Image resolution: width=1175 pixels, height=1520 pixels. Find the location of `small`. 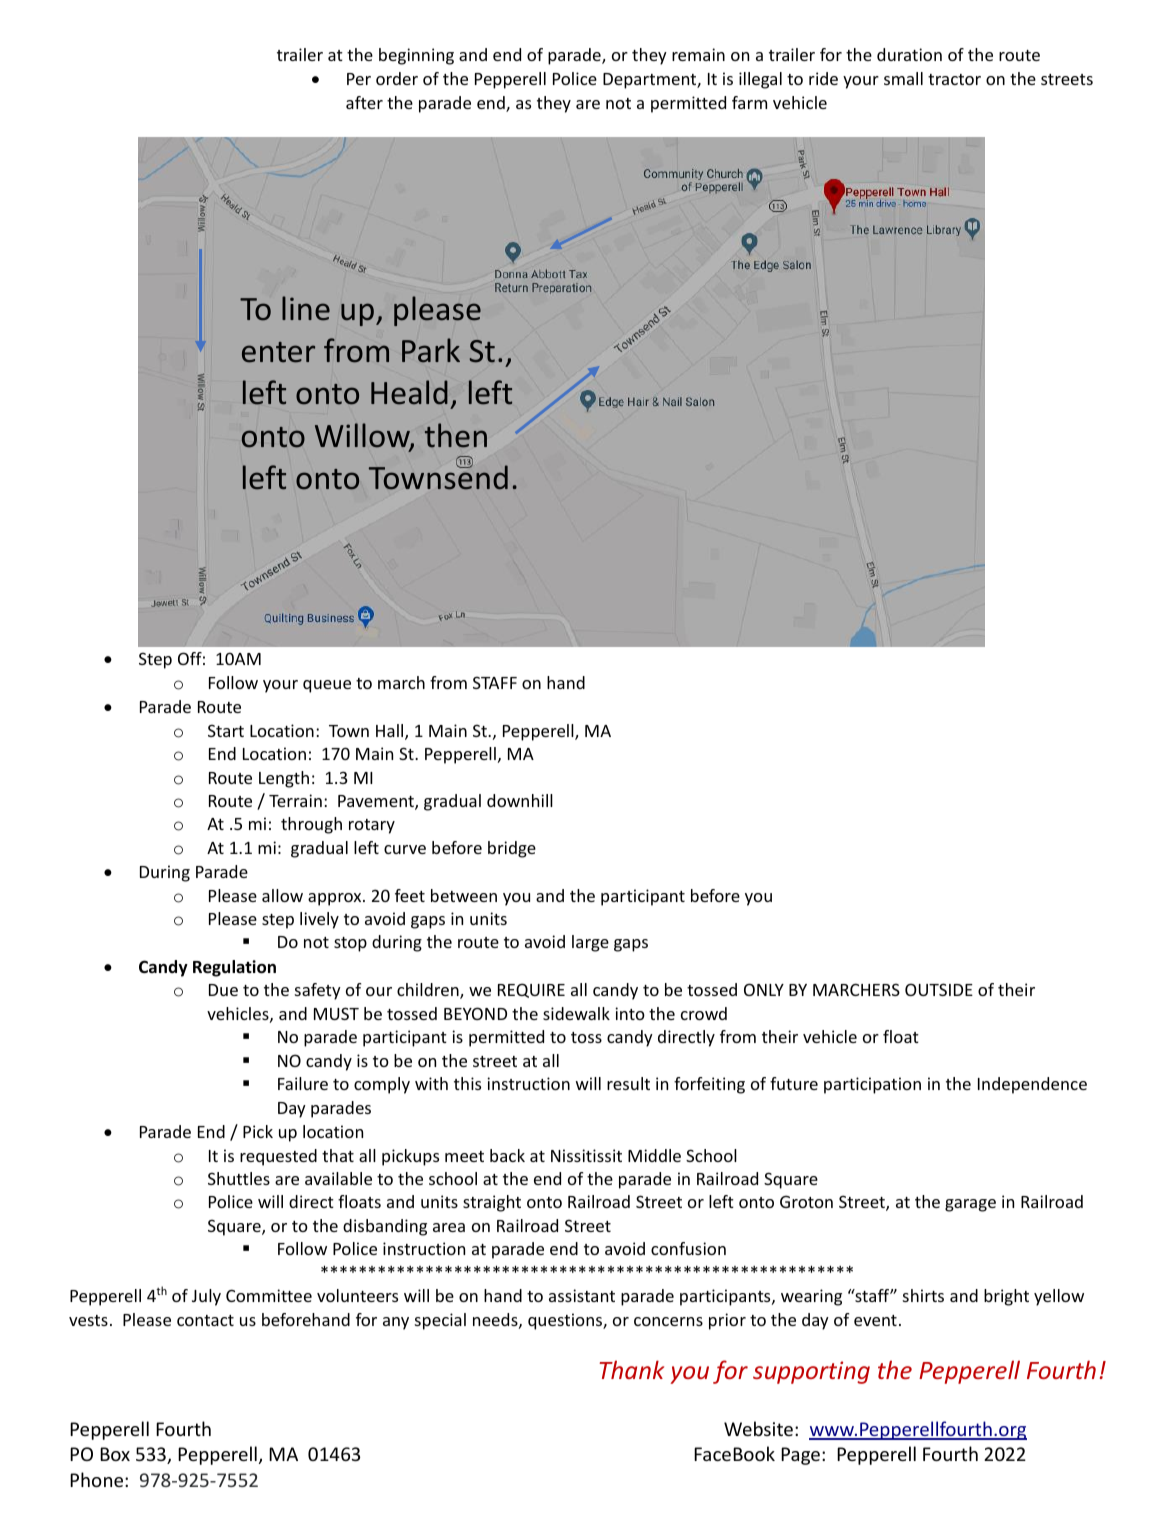

small is located at coordinates (903, 78).
